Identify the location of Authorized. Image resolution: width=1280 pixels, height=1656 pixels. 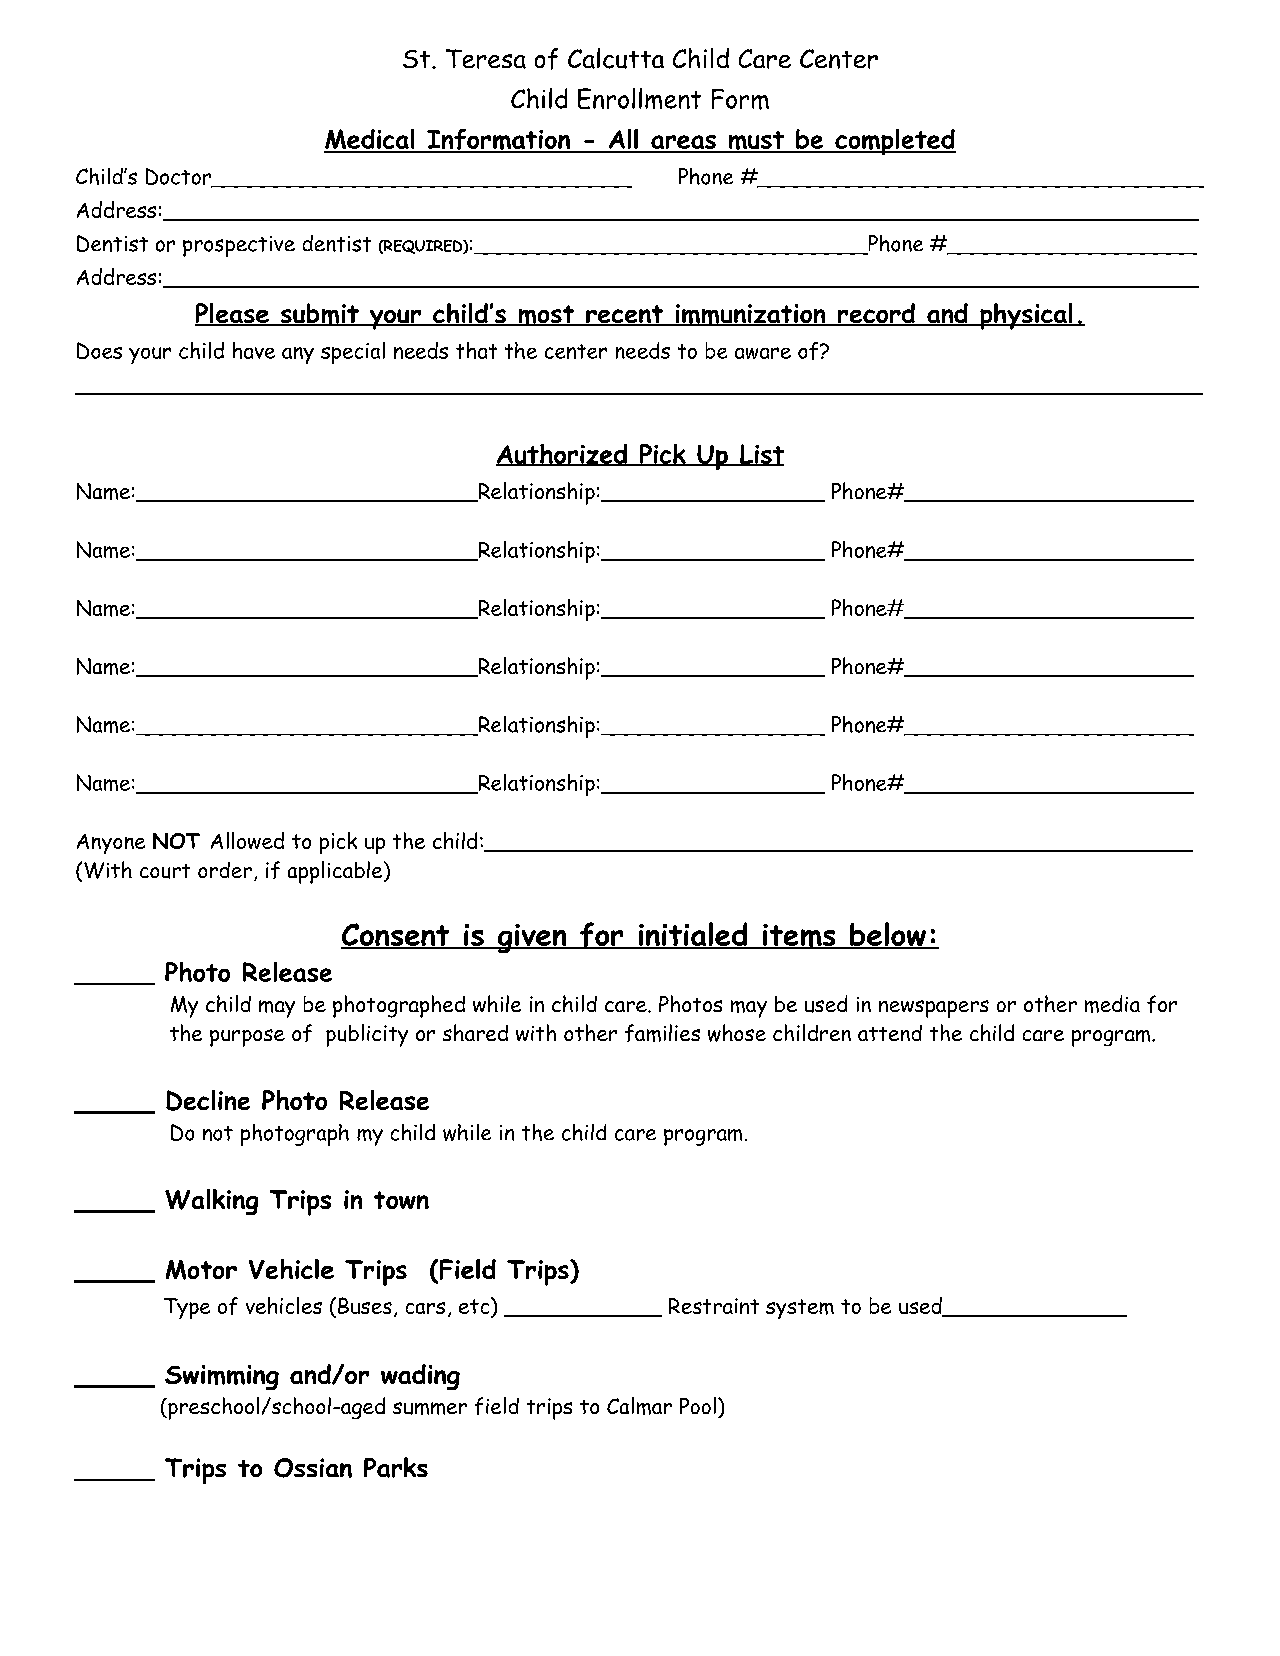
(562, 455).
